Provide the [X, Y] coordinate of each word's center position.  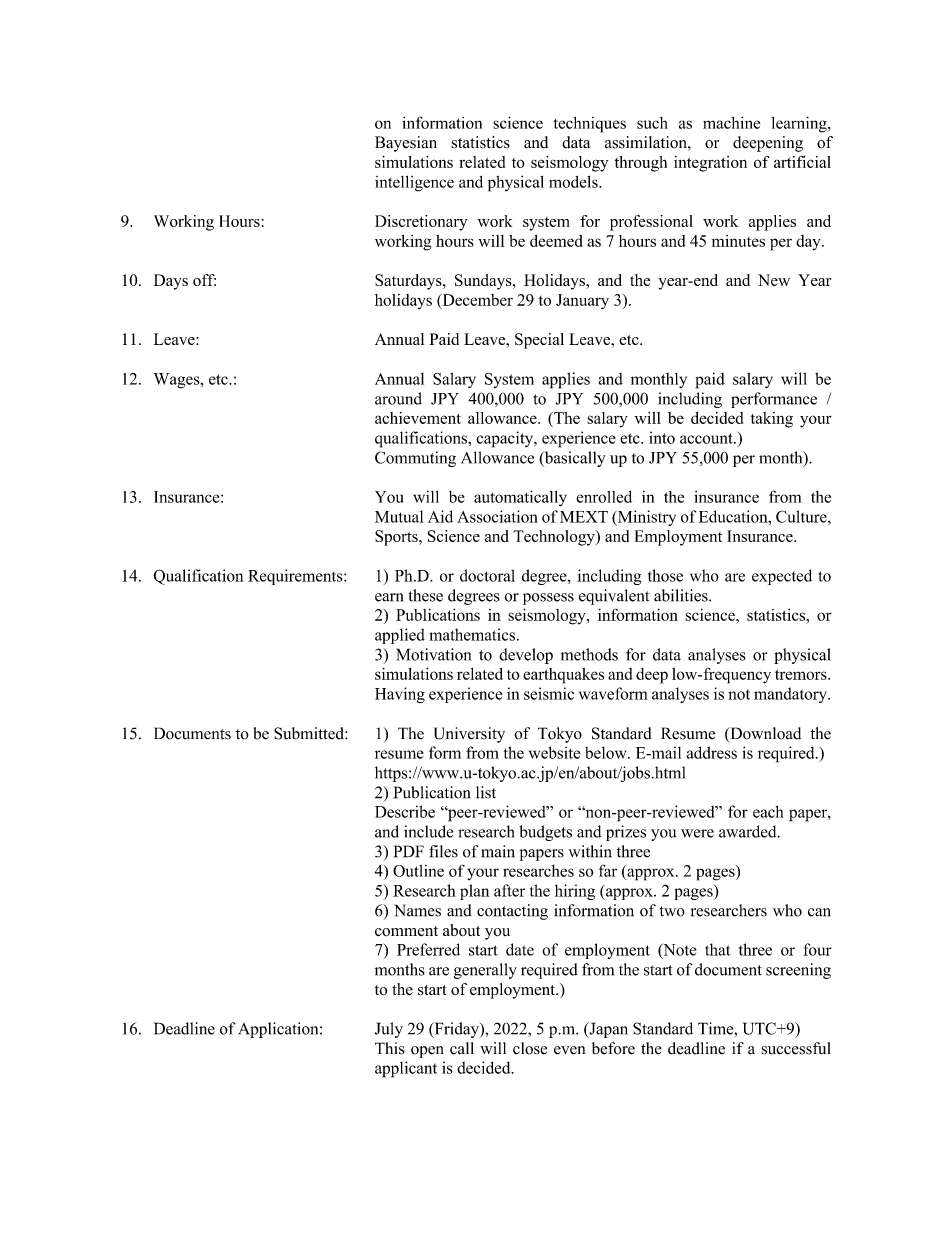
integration [710, 164]
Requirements [296, 577]
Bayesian [406, 144]
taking [772, 420]
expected [782, 577]
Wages [177, 381]
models [574, 181]
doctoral [487, 575]
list [486, 792]
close [530, 1048]
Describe [405, 811]
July [389, 1030]
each [768, 811]
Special [539, 341]
